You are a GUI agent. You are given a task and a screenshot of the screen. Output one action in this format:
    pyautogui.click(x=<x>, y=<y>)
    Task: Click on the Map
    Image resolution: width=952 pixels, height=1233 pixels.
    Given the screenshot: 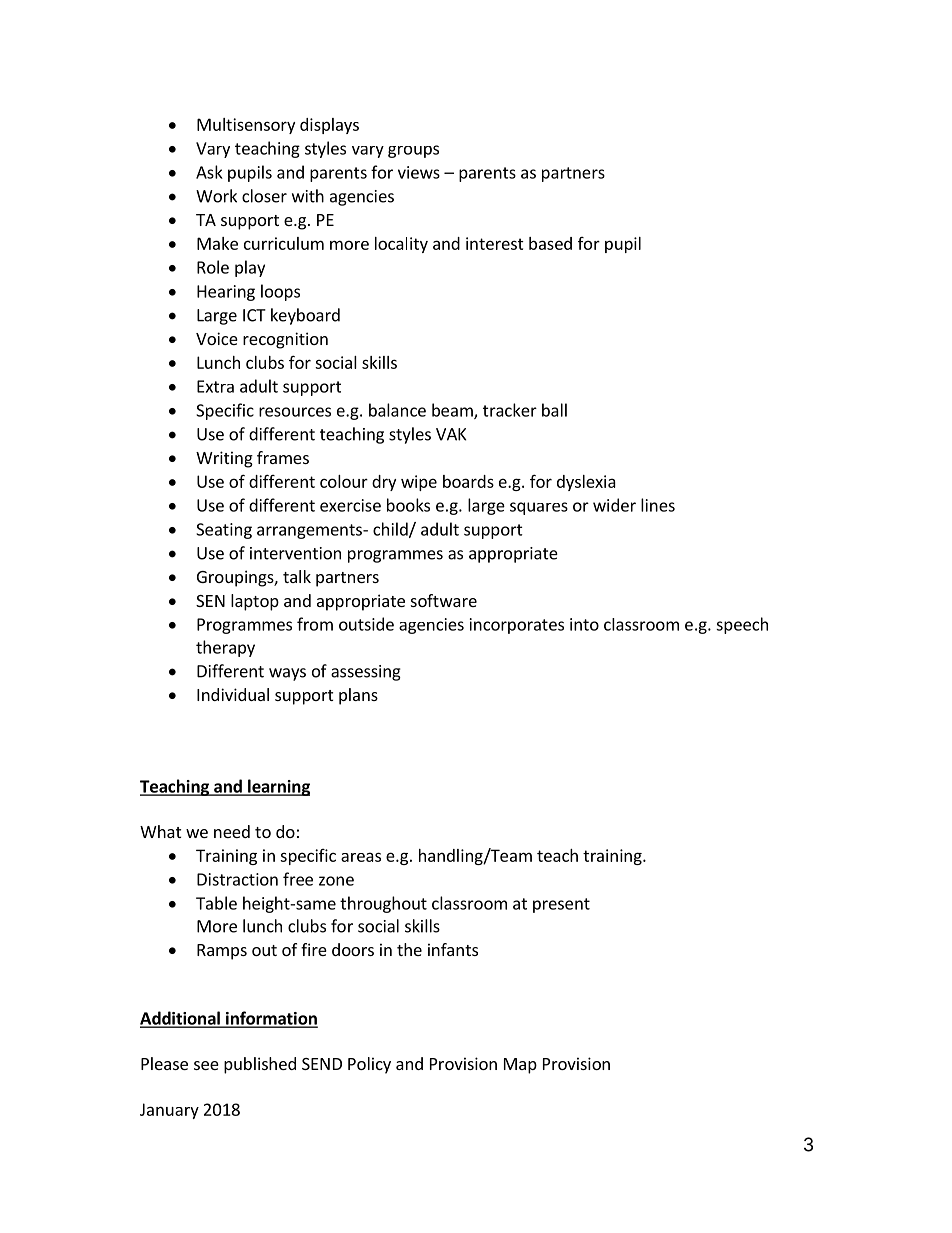 What is the action you would take?
    pyautogui.click(x=520, y=1066)
